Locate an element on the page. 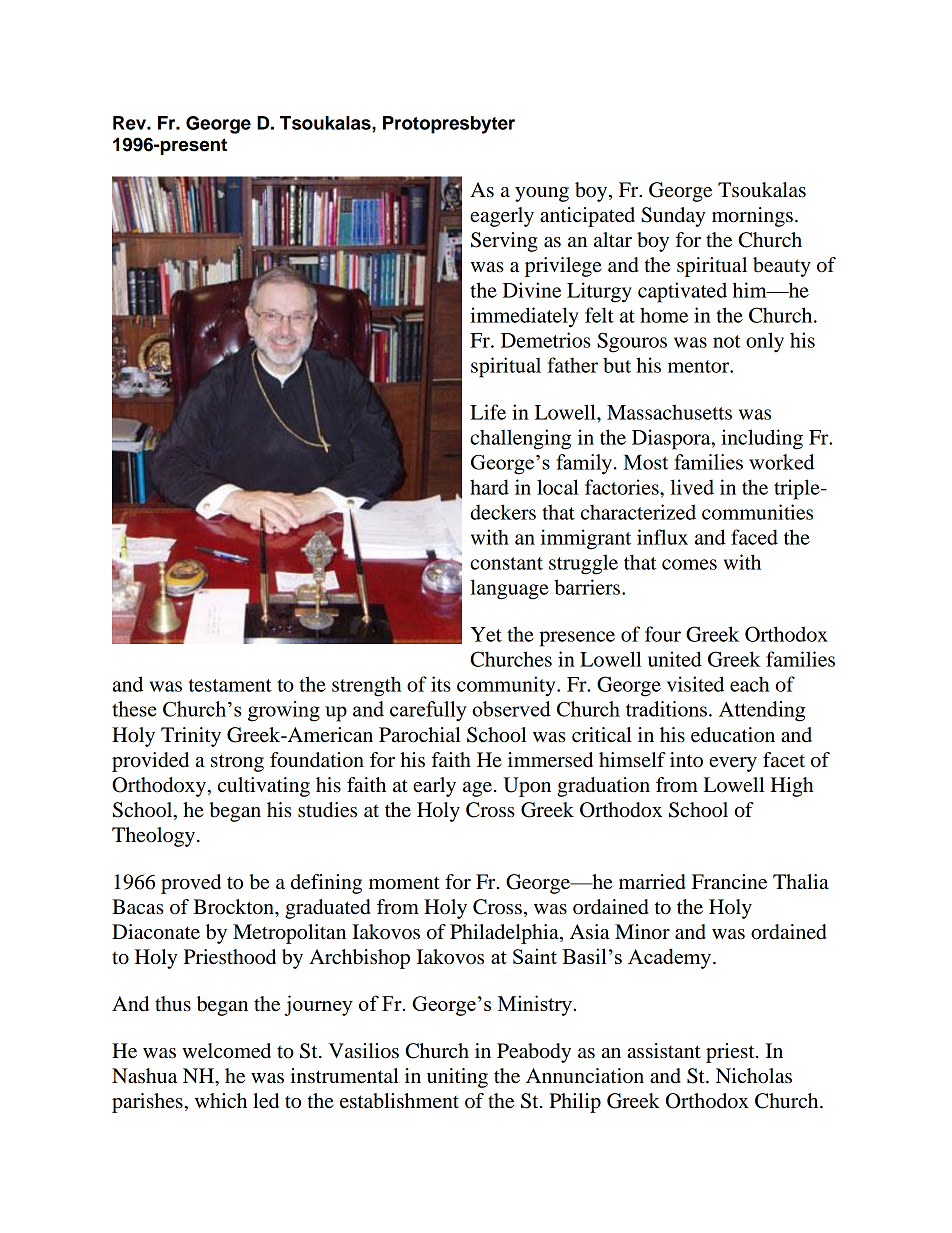  Serving is located at coordinates (504, 242).
